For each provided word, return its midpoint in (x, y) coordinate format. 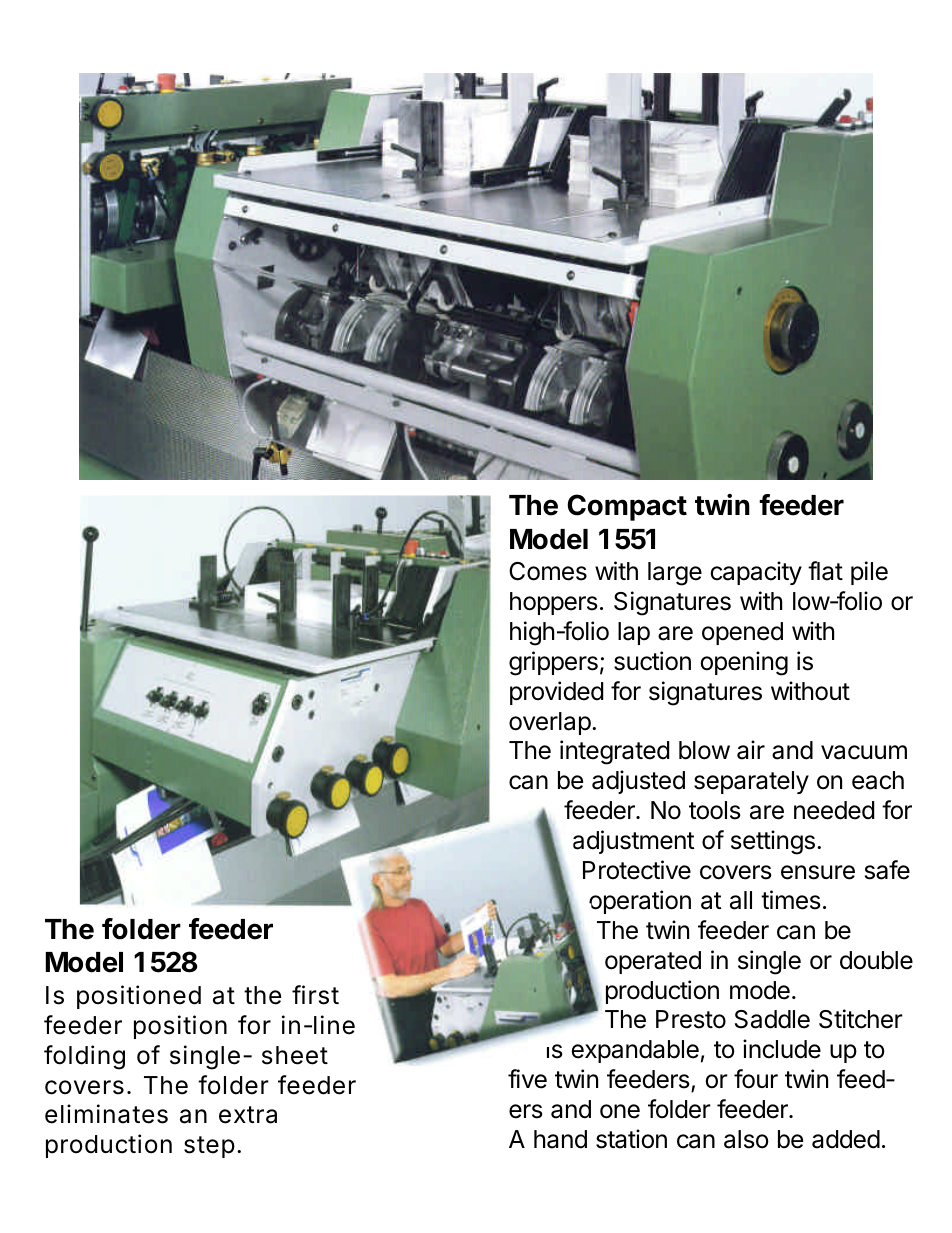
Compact (627, 507)
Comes (548, 571)
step (209, 1147)
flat (825, 571)
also (746, 1139)
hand (560, 1139)
